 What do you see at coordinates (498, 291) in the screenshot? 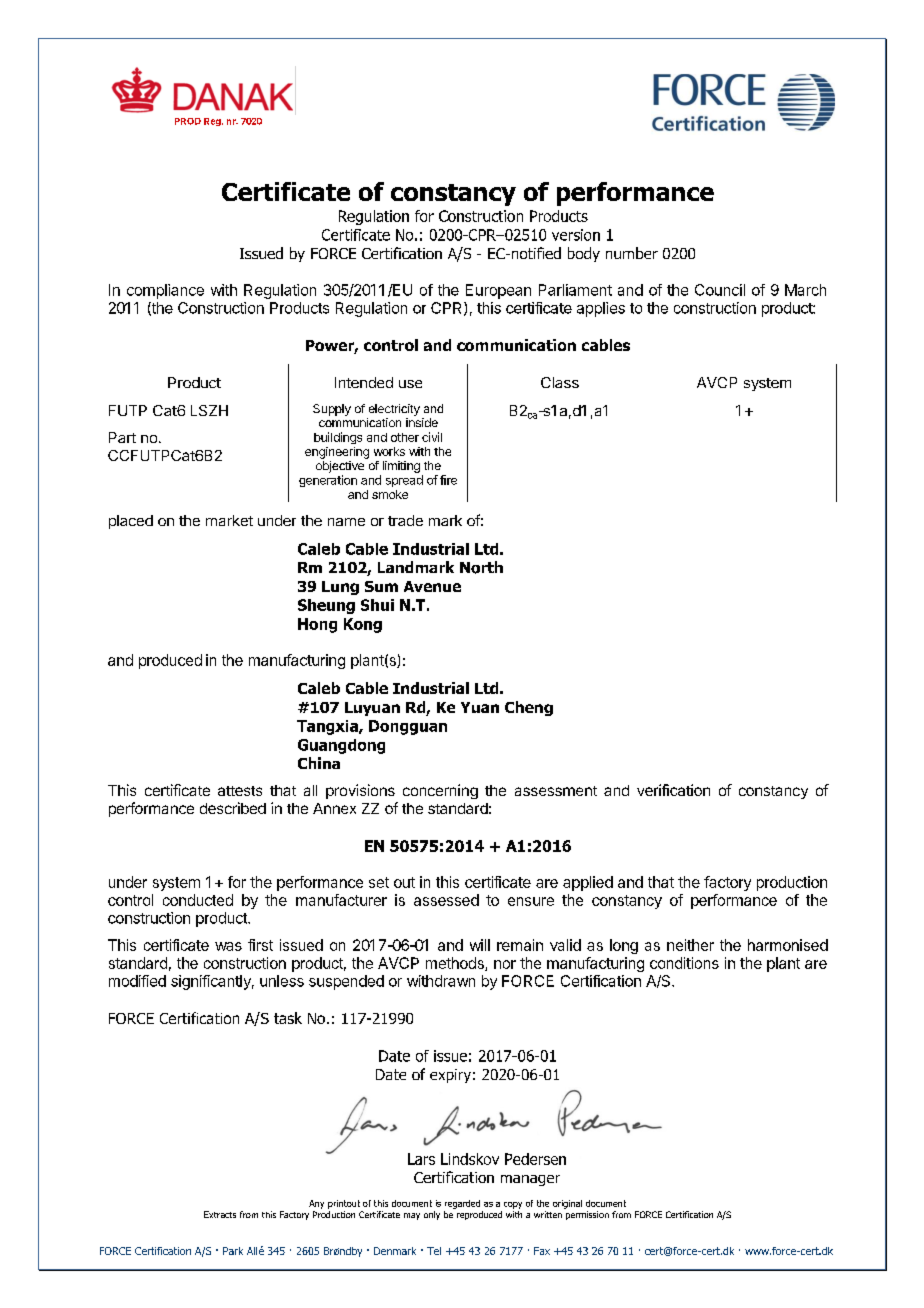
I see `European` at bounding box center [498, 291].
